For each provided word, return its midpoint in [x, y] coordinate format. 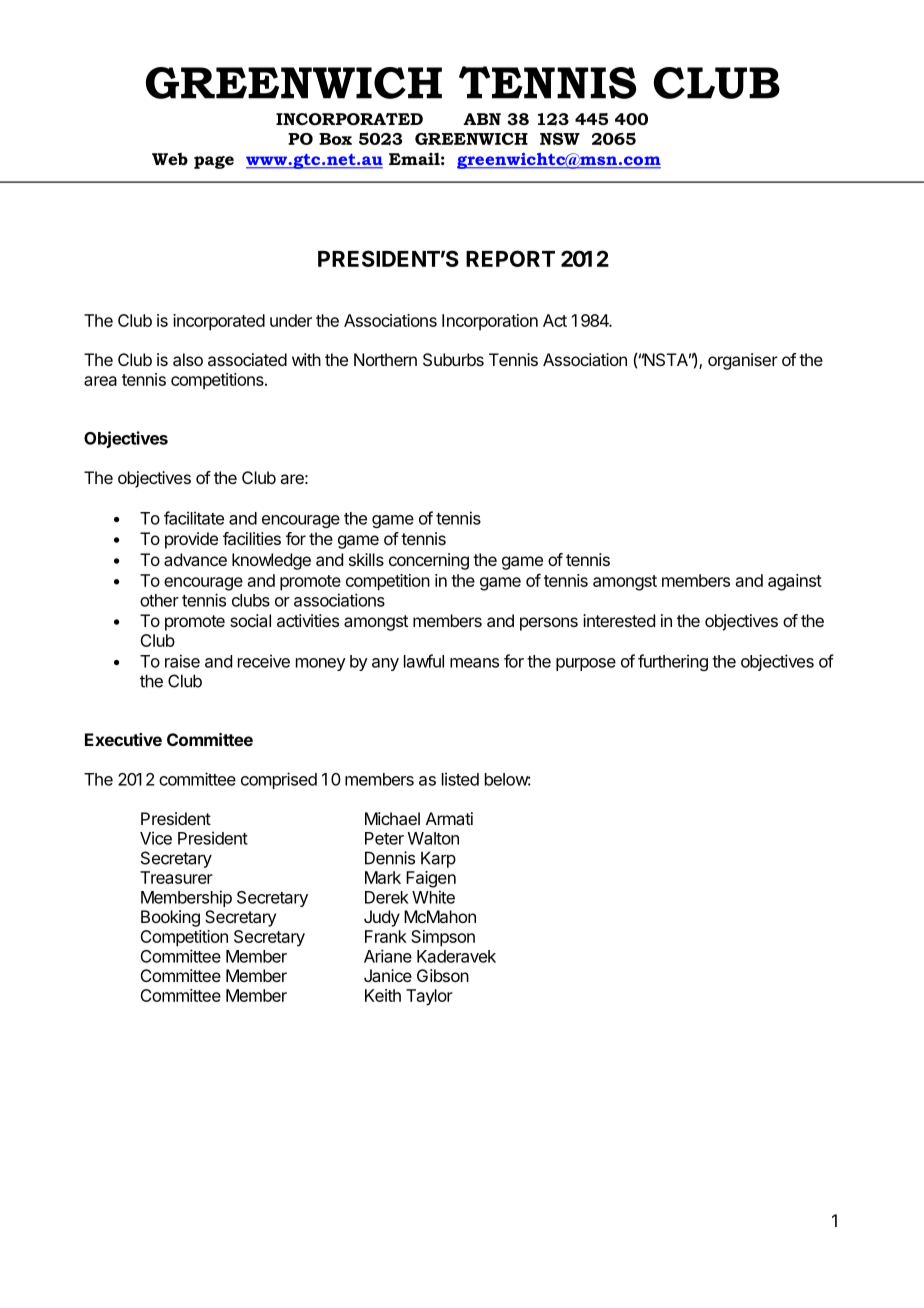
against [795, 582]
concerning [429, 561]
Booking [170, 918]
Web [170, 158]
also [188, 359]
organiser [743, 361]
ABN [482, 119]
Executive [123, 739]
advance [195, 559]
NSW [560, 139]
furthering [673, 662]
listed [460, 779]
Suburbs [453, 359]
